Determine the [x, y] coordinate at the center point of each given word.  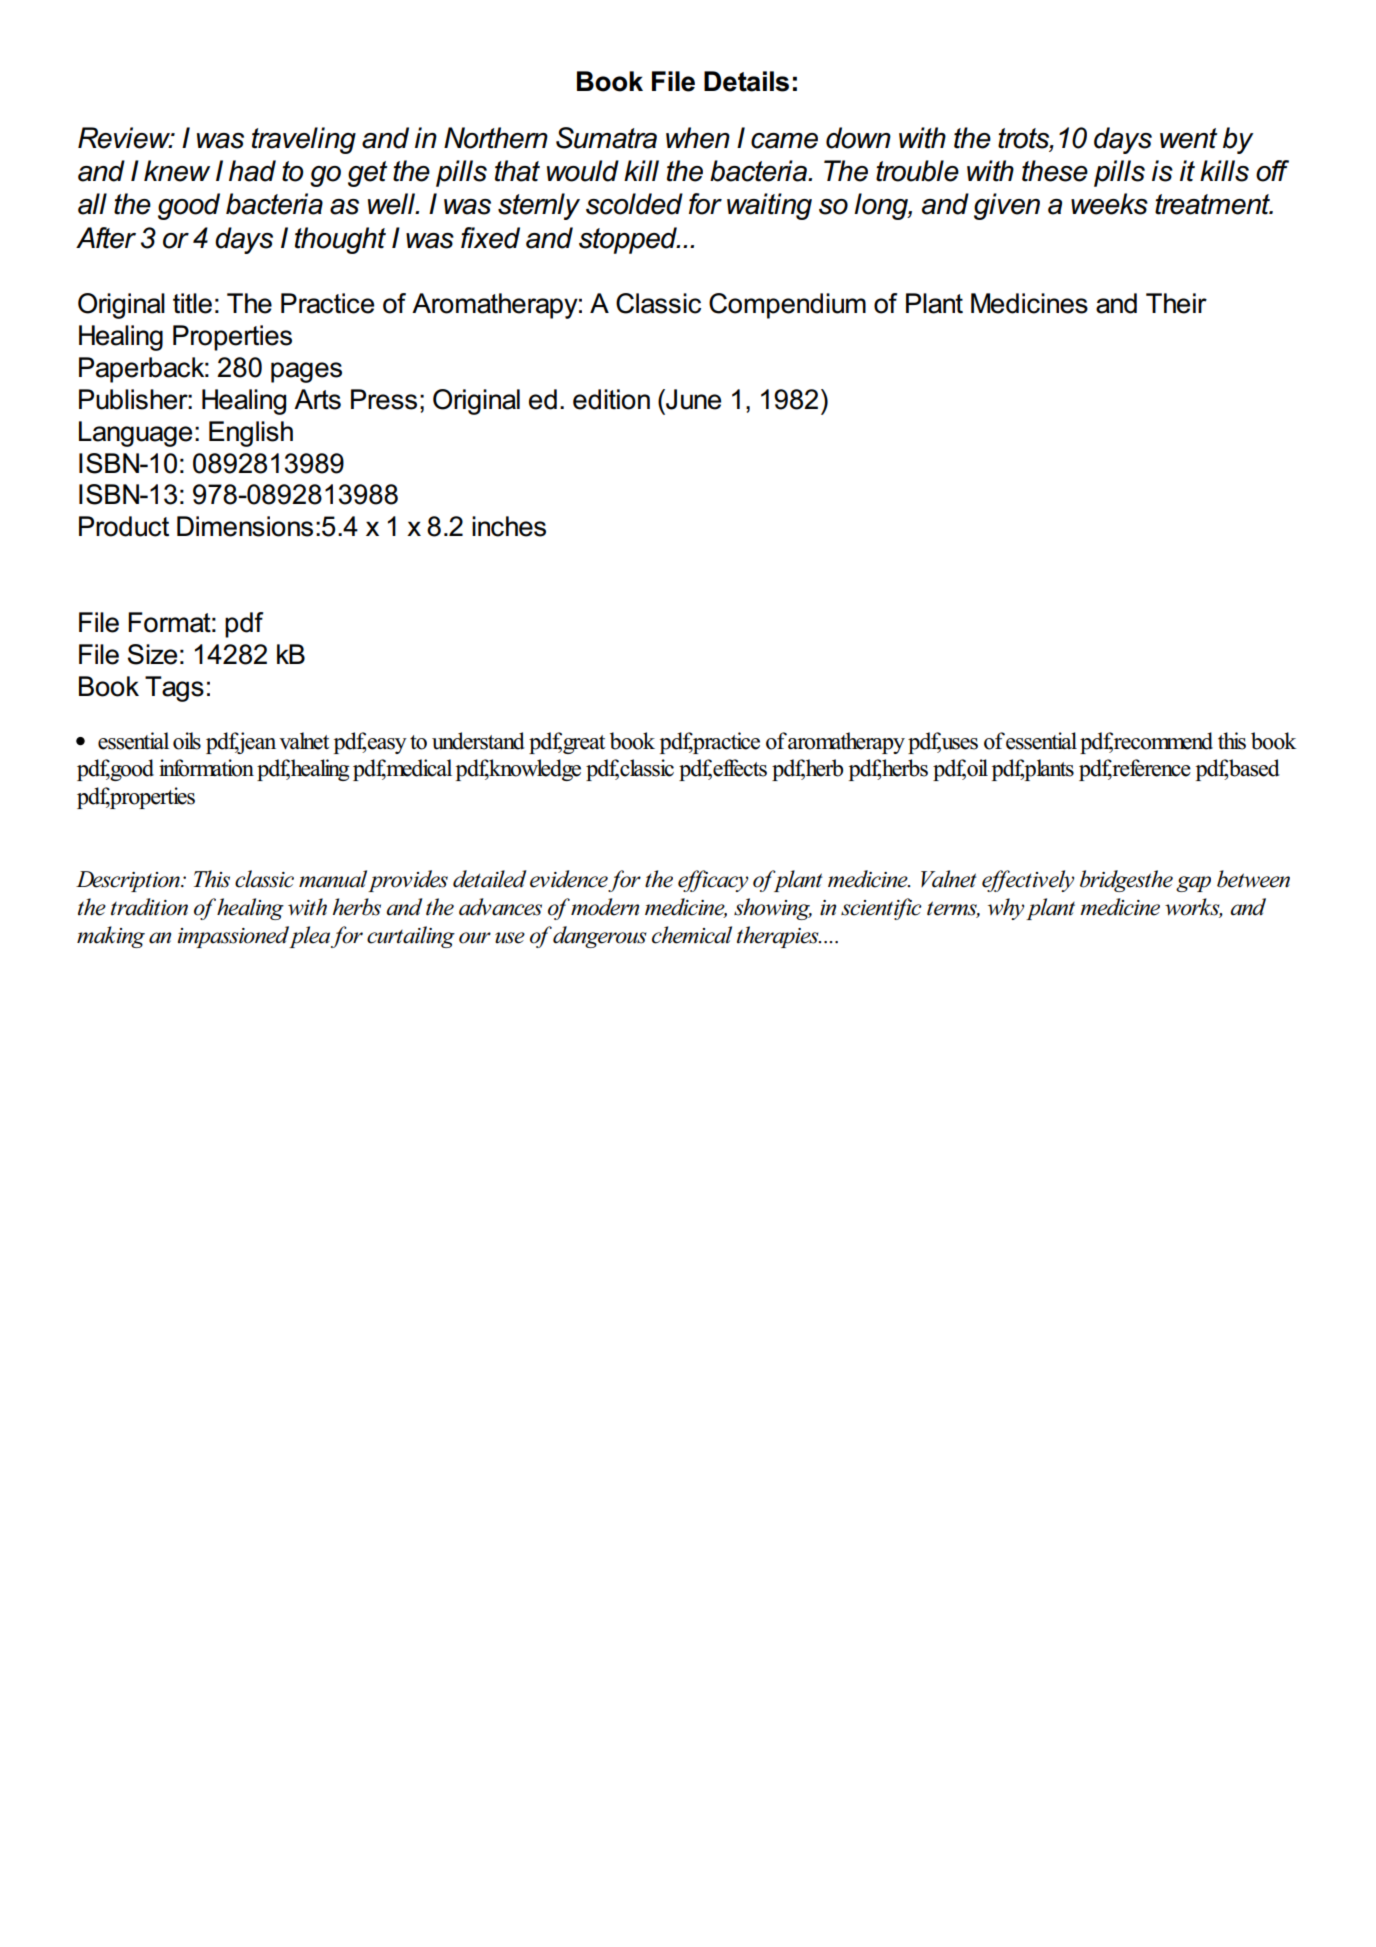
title [192, 303]
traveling [304, 140]
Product [124, 526]
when [698, 138]
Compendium [787, 306]
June [692, 399]
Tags [174, 689]
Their [1176, 303]
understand [478, 741]
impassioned [234, 937]
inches [509, 526]
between [1253, 879]
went [1188, 138]
